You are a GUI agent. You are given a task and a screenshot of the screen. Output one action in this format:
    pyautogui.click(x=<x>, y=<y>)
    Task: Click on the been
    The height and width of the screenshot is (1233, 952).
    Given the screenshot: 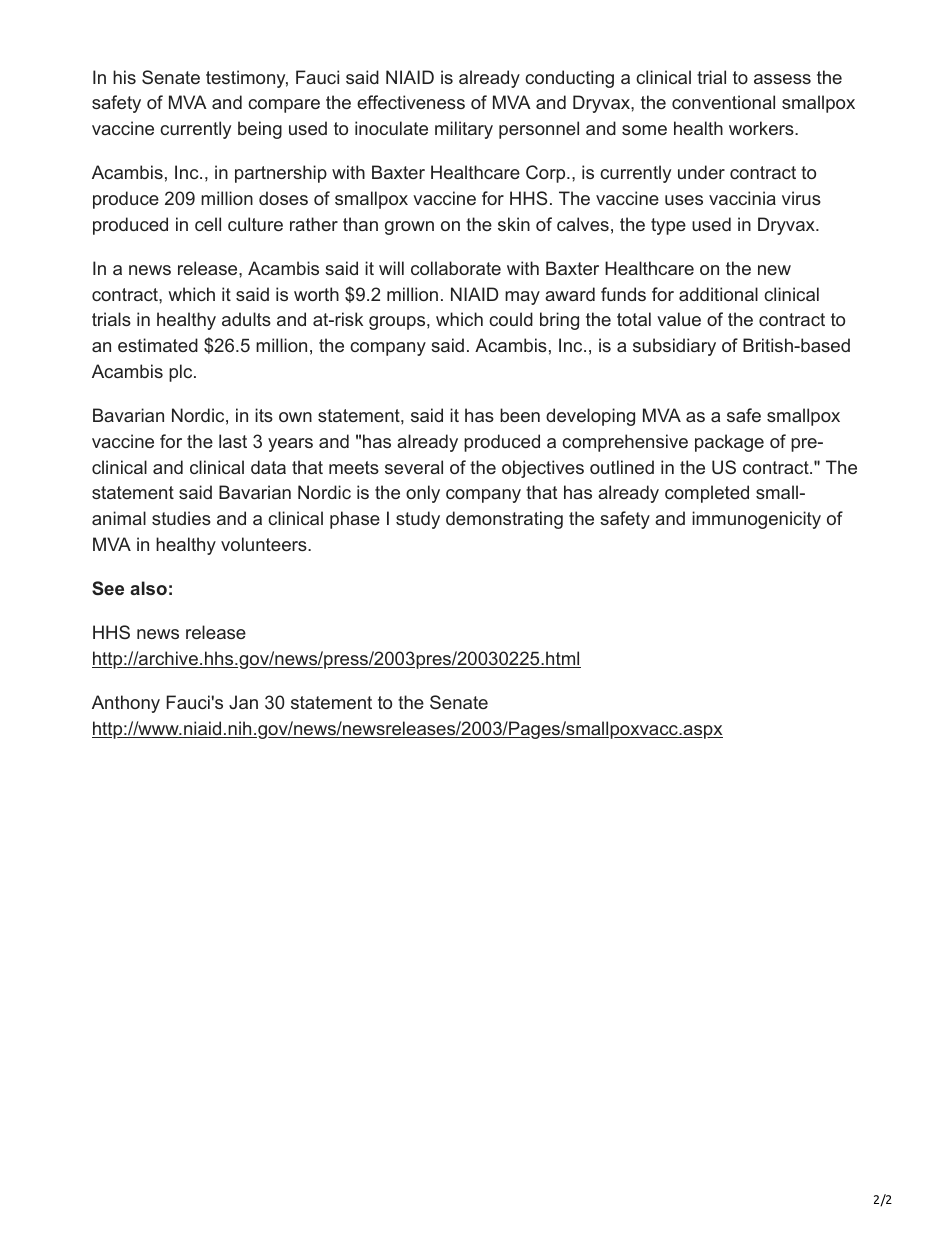 What is the action you would take?
    pyautogui.click(x=520, y=415)
